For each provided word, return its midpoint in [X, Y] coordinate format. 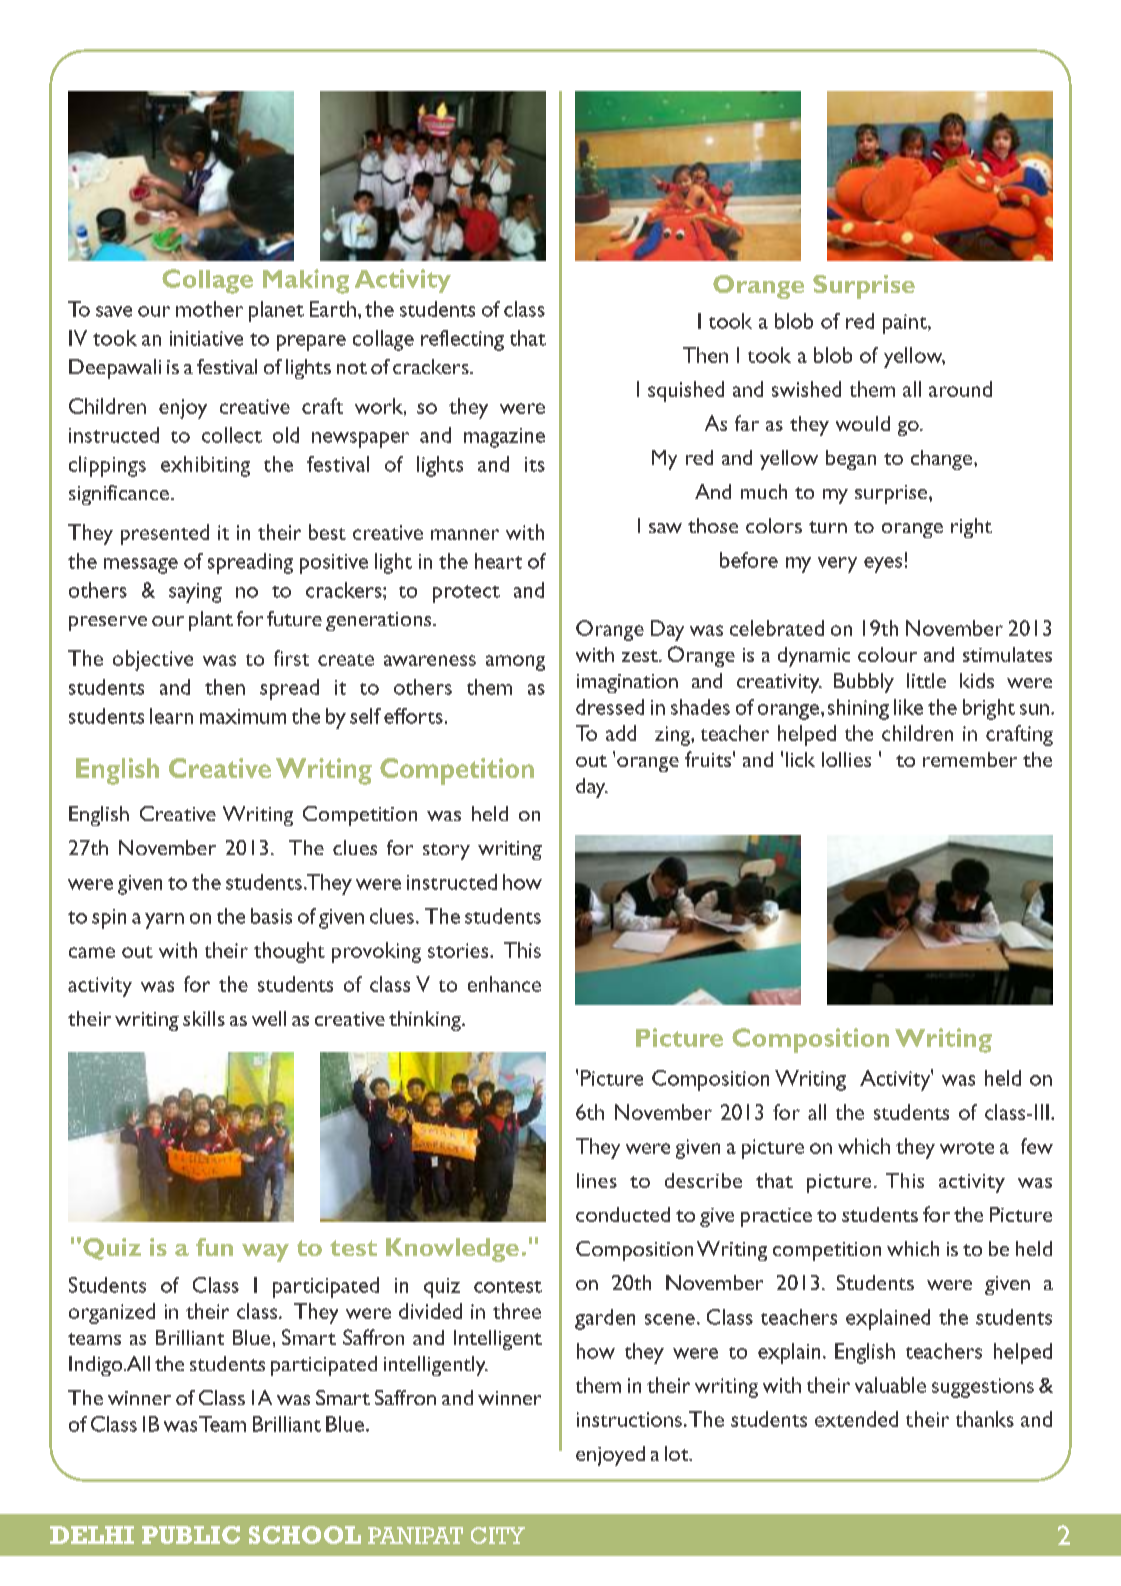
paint [906, 324]
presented [165, 534]
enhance [504, 984]
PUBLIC [191, 1535]
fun [214, 1247]
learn [171, 716]
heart [498, 561]
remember [970, 759]
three [517, 1311]
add [621, 733]
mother [209, 309]
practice [776, 1217]
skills [204, 1018]
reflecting [462, 340]
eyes [883, 565]
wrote [967, 1148]
